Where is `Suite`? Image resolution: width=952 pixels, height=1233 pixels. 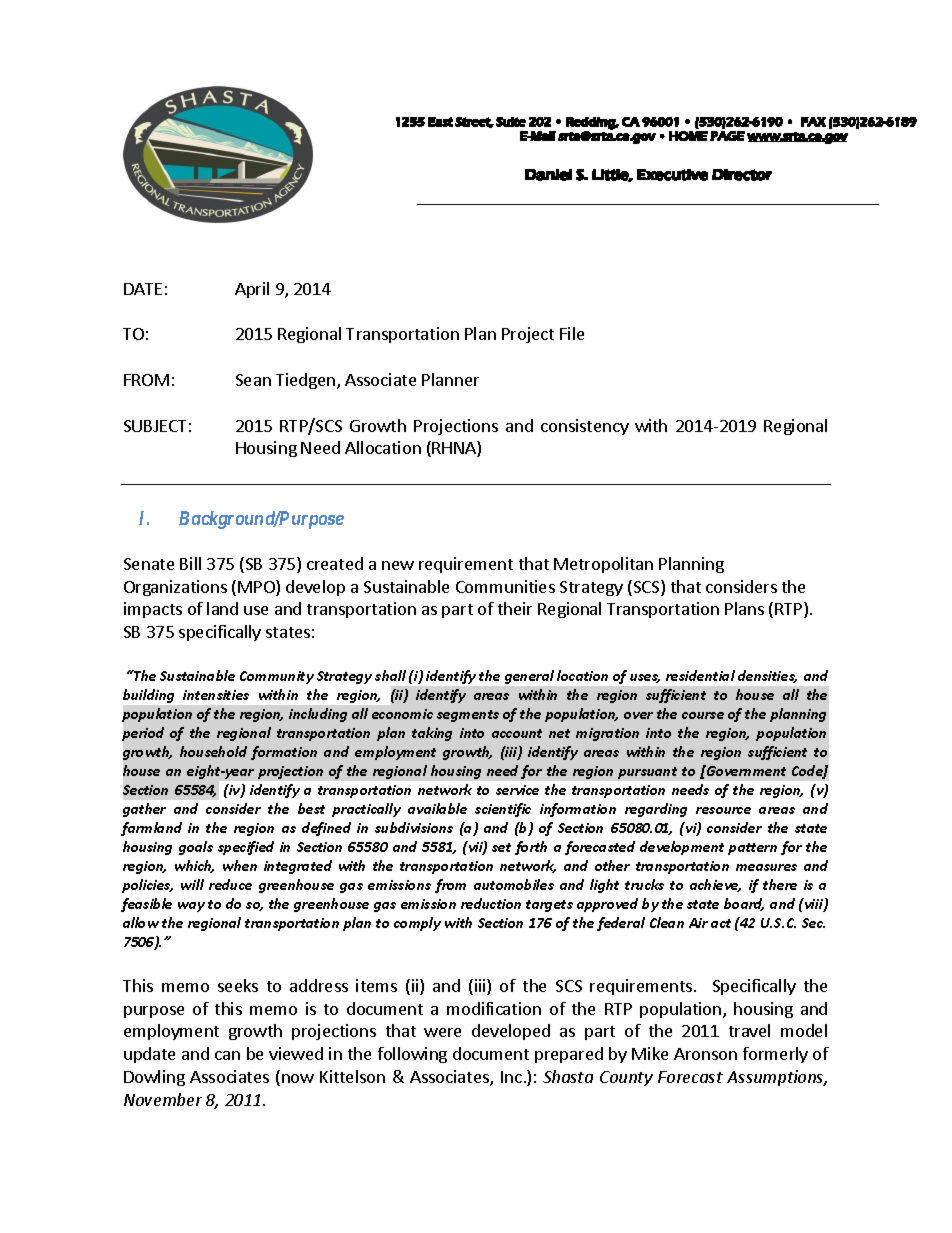 Suite is located at coordinates (511, 122).
